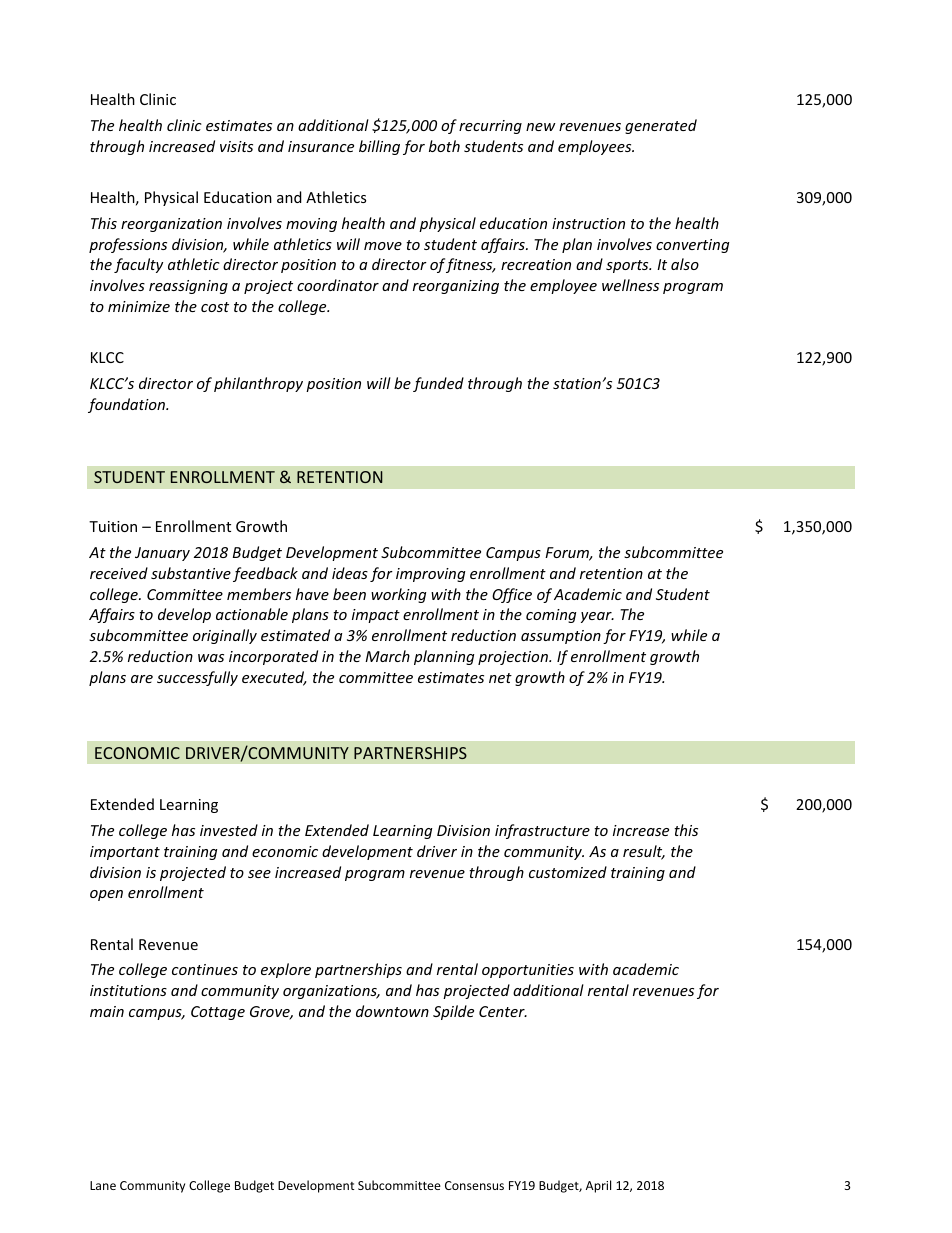  What do you see at coordinates (597, 617) in the page?
I see `year` at bounding box center [597, 617].
